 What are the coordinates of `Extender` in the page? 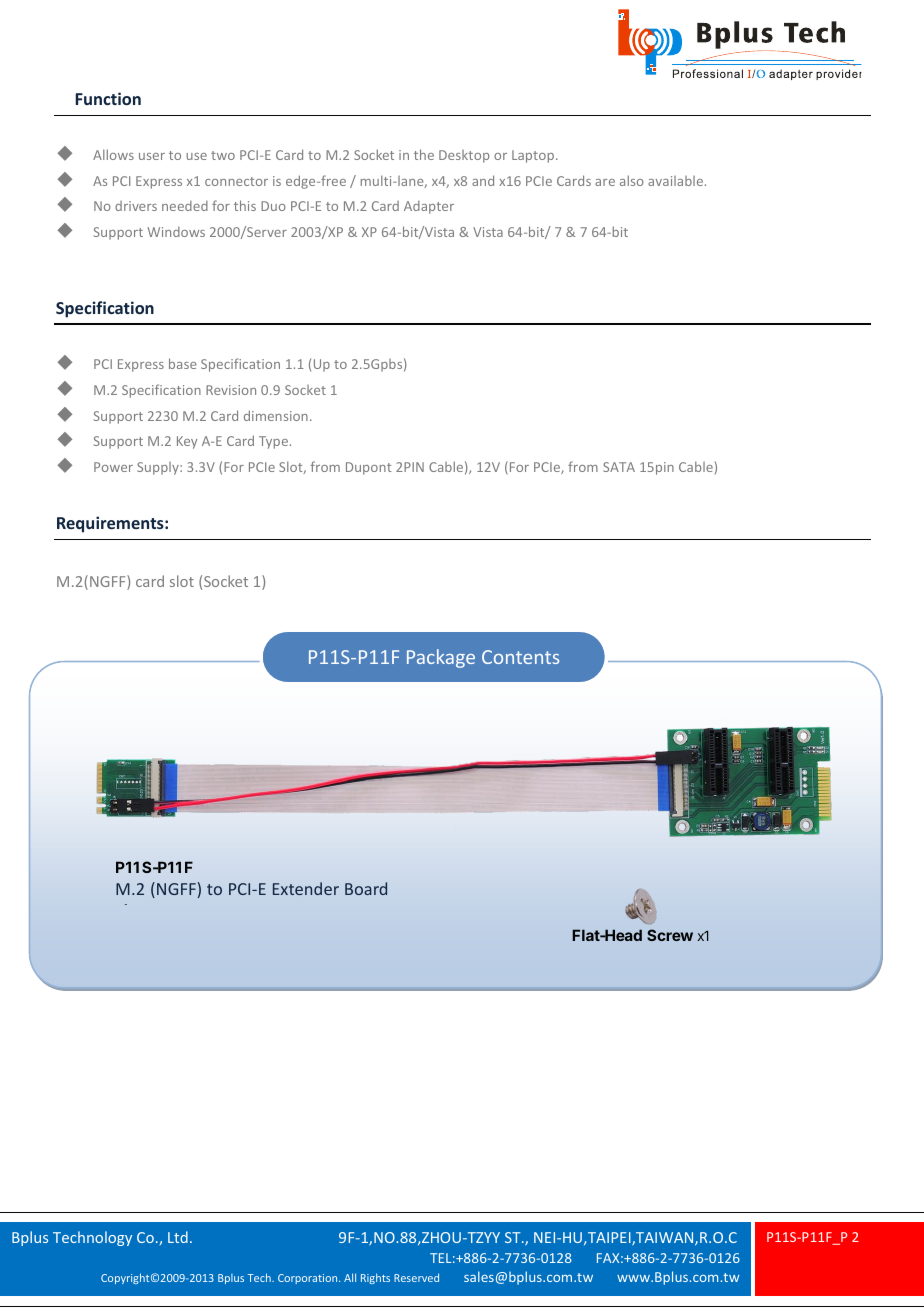 It's located at (306, 888).
